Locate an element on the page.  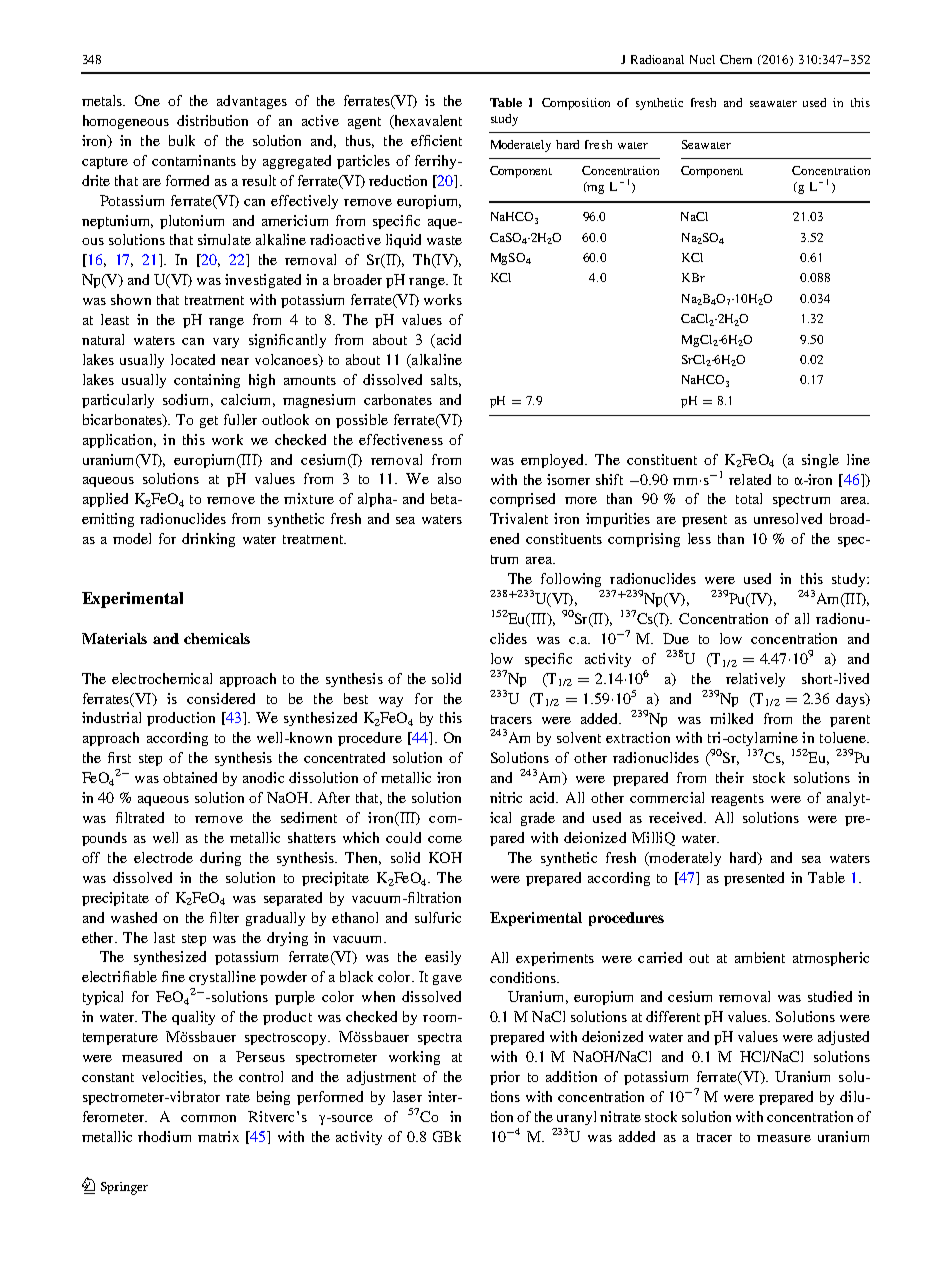
bulk is located at coordinates (182, 140).
